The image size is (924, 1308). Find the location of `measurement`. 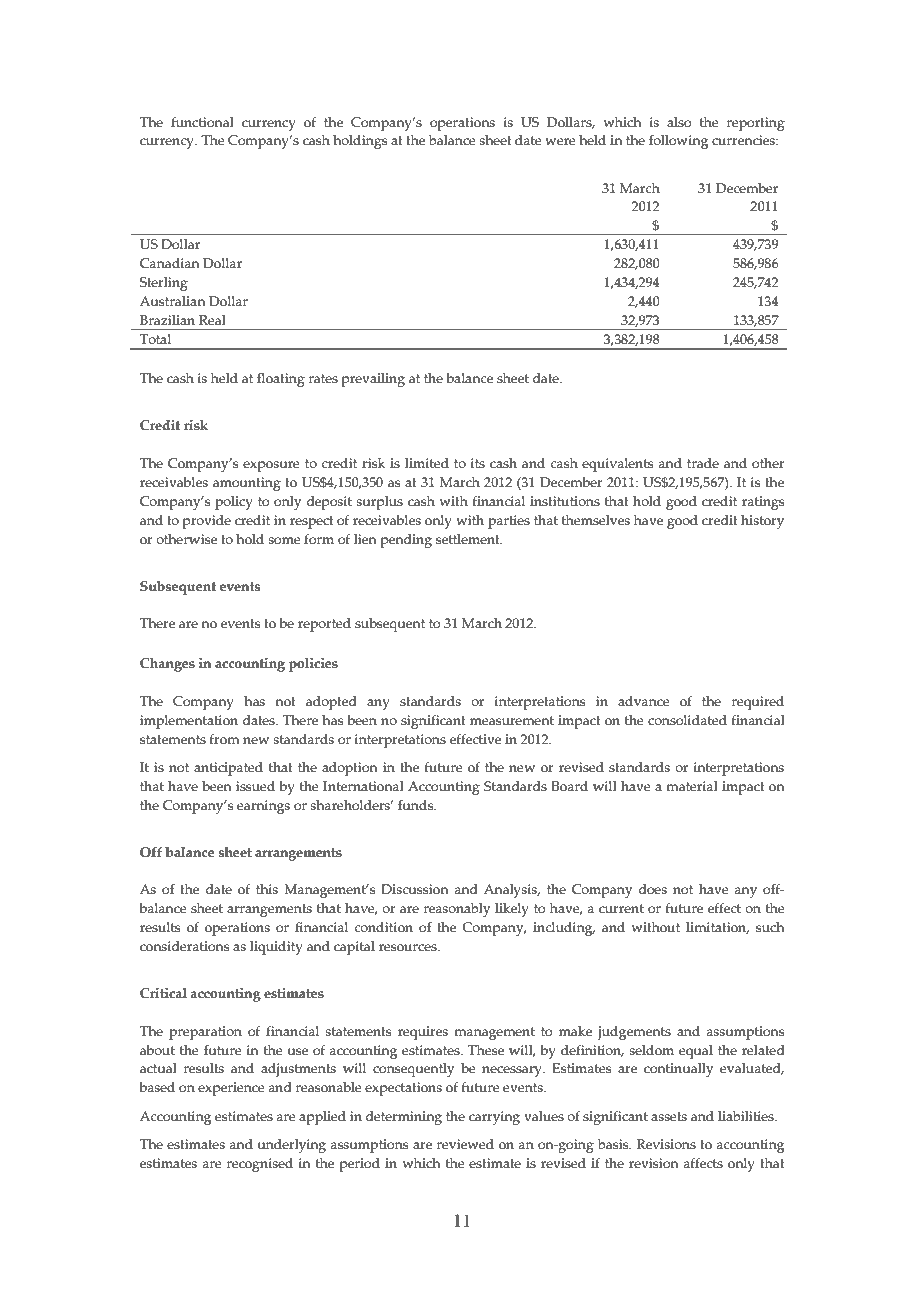

measurement is located at coordinates (512, 721).
